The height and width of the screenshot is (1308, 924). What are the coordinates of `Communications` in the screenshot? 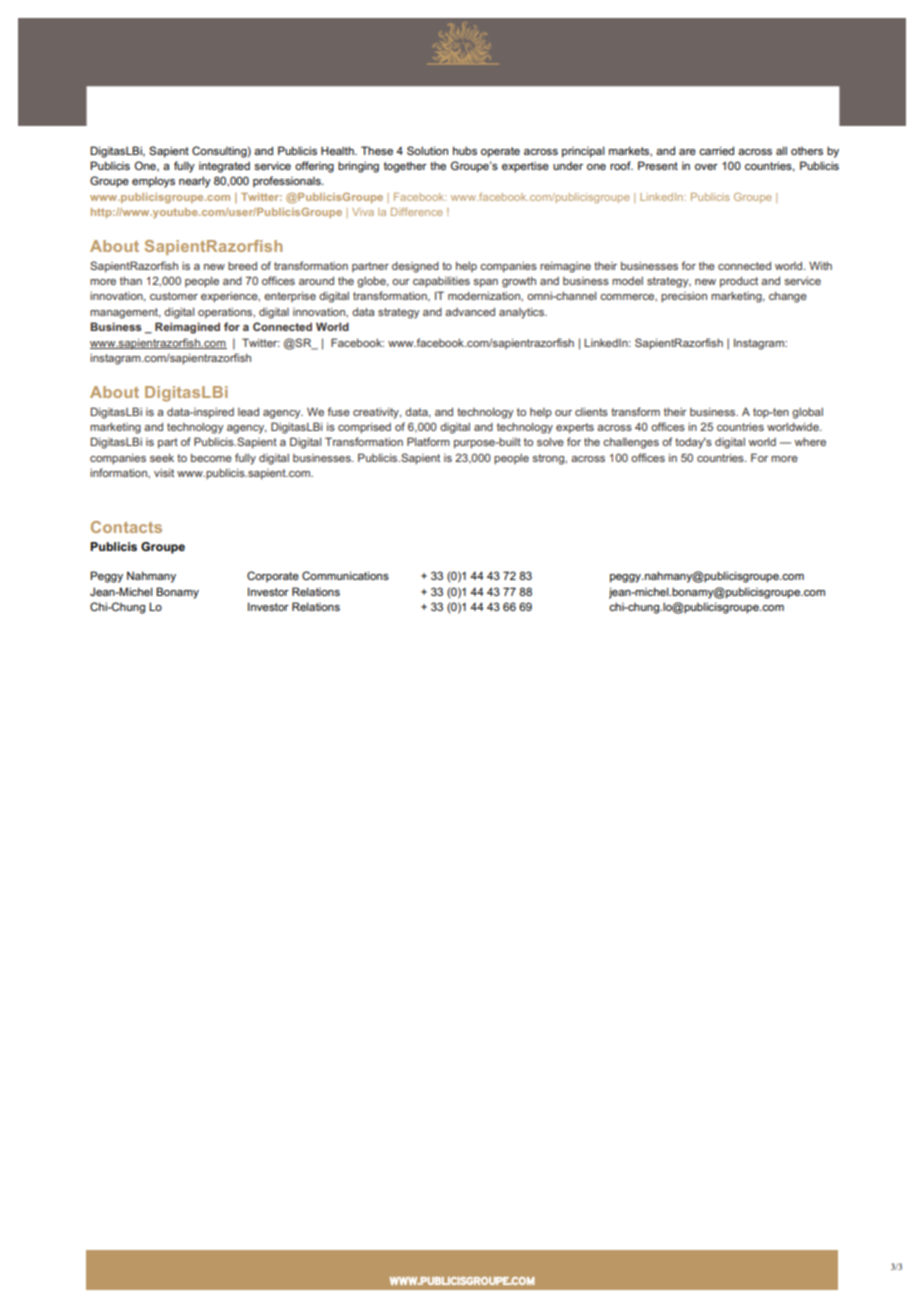 It's located at (345, 575).
